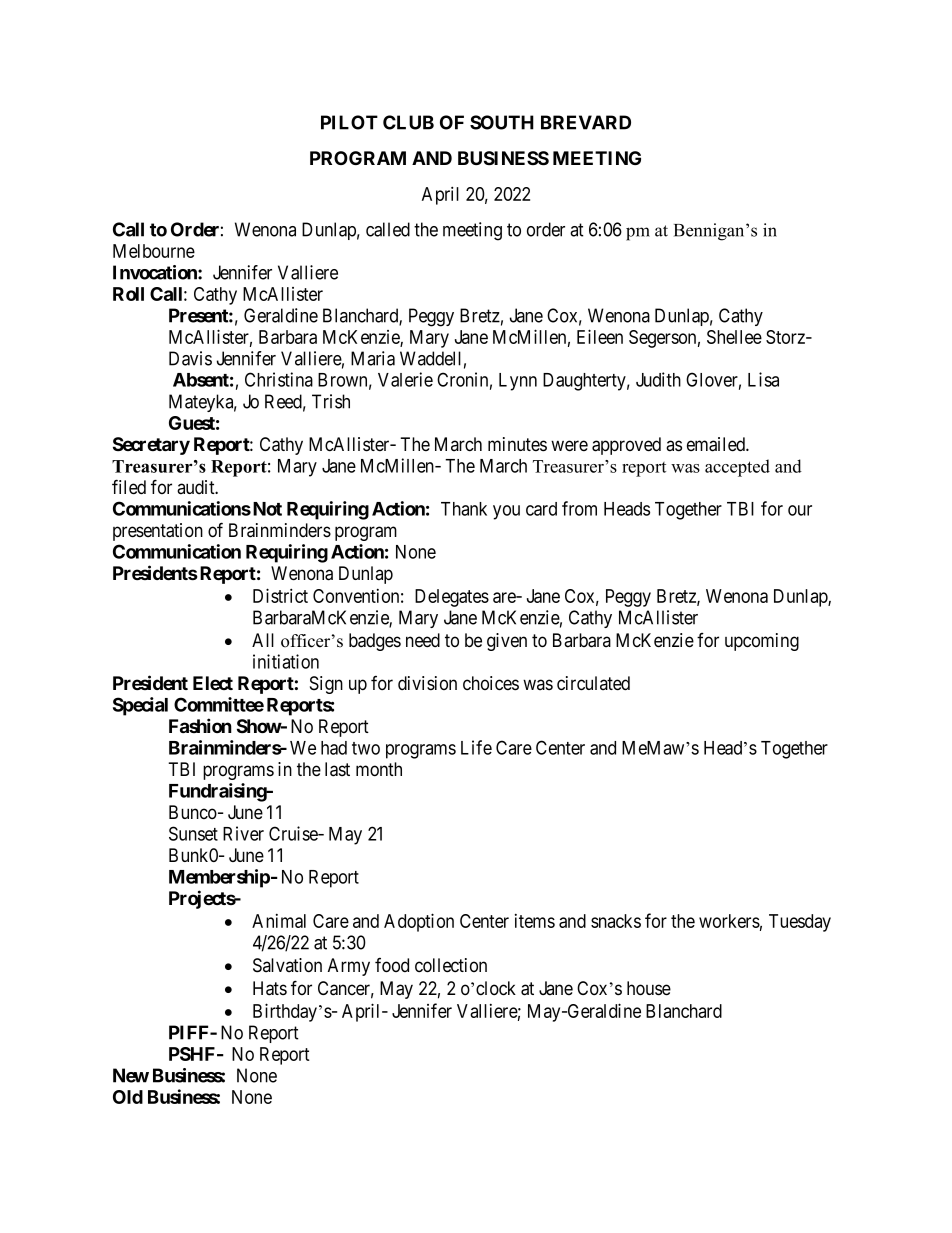 Image resolution: width=952 pixels, height=1233 pixels. Describe the element at coordinates (502, 122) in the page. I see `SOUTH` at that location.
